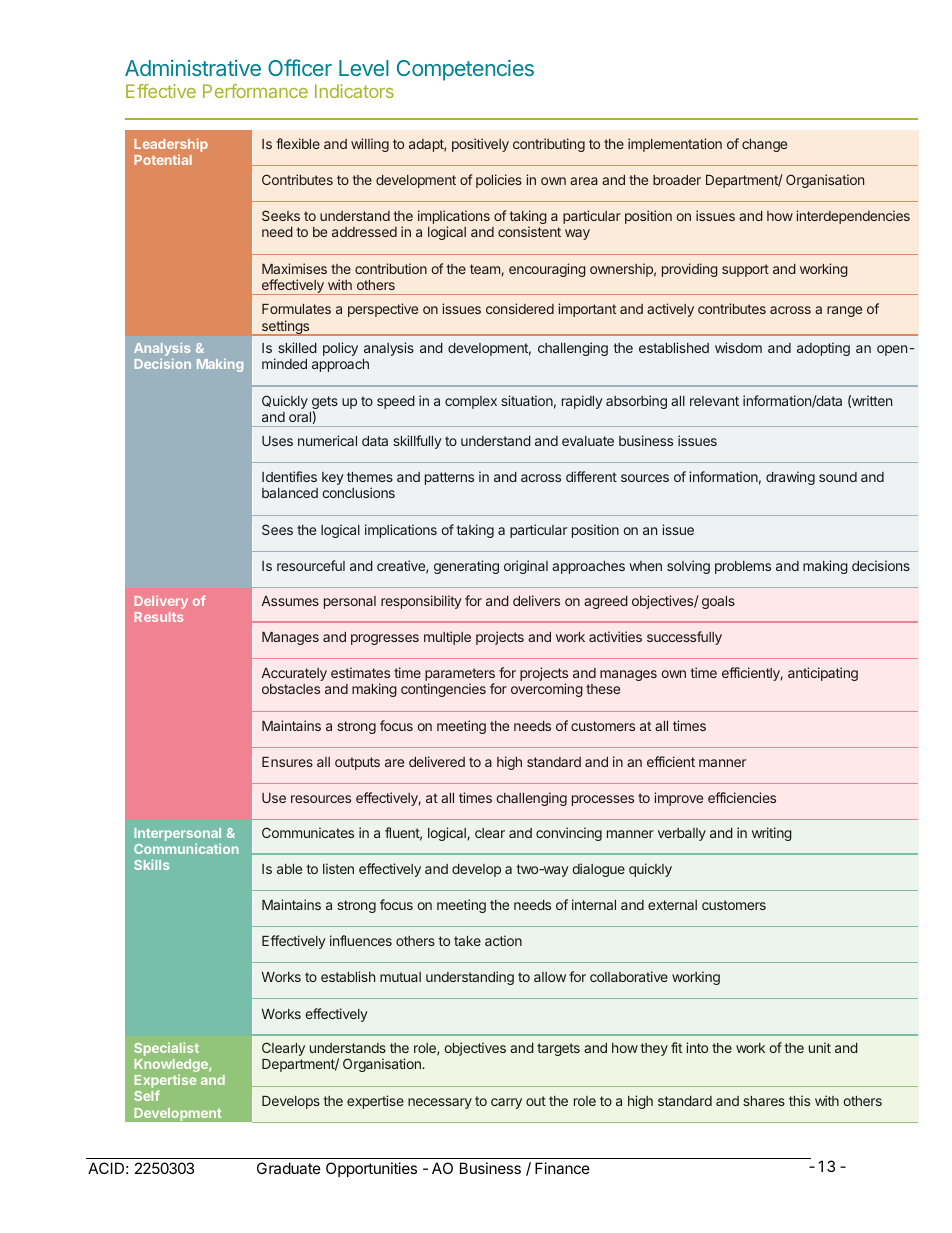 The height and width of the screenshot is (1233, 952). I want to click on delivers, so click(536, 600).
